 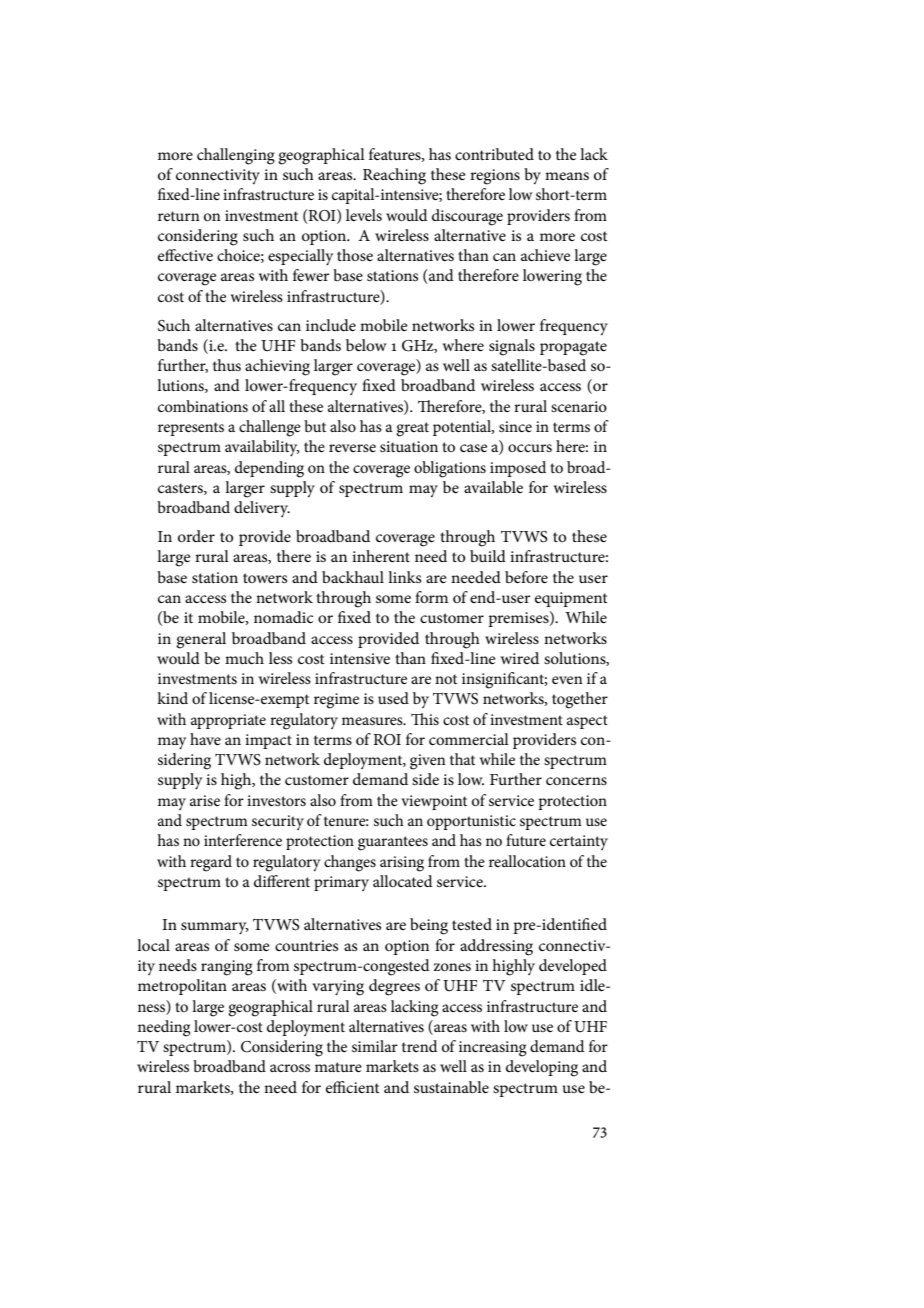 What do you see at coordinates (203, 406) in the page?
I see `combinations` at bounding box center [203, 406].
